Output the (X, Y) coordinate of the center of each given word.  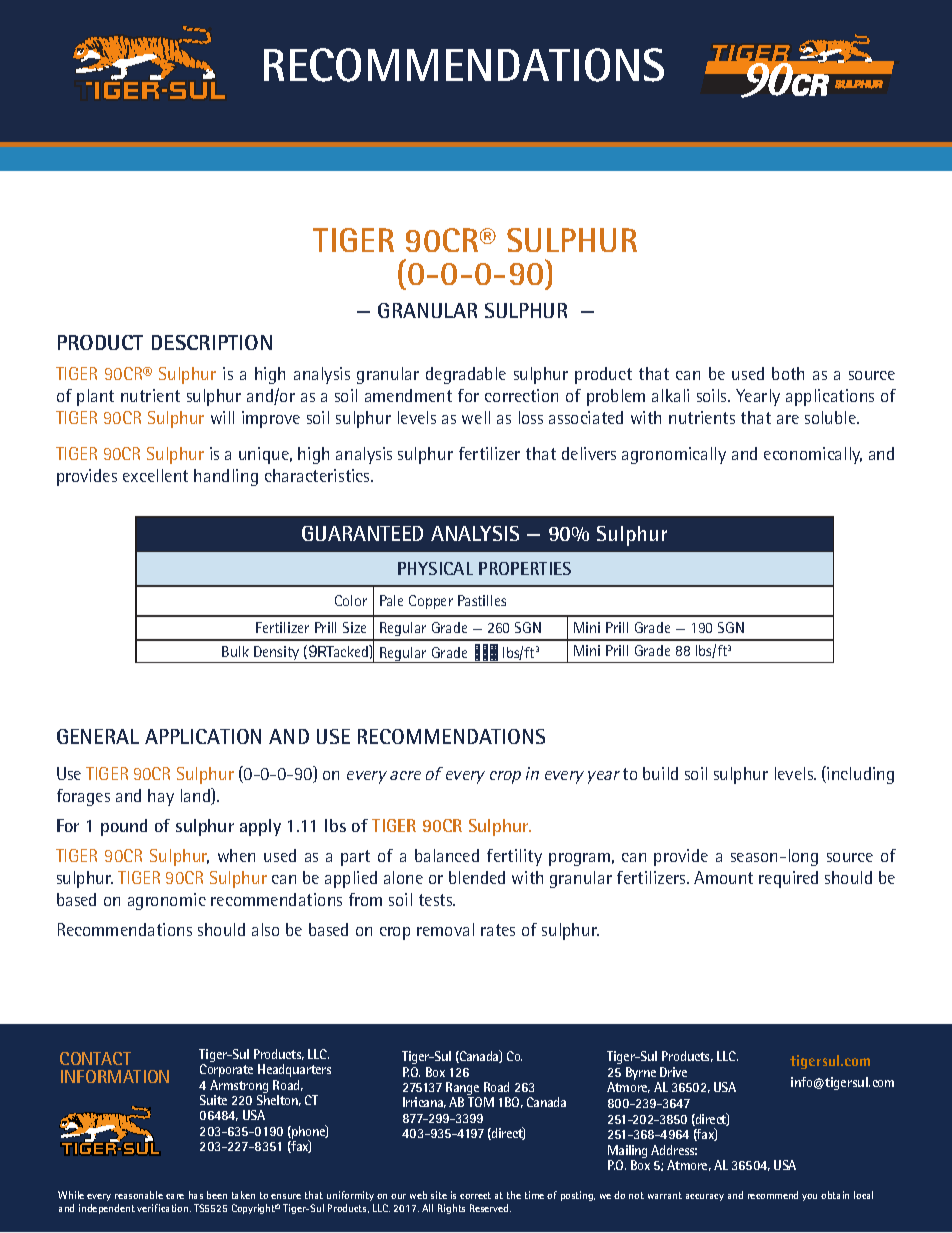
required (788, 879)
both (788, 373)
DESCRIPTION (212, 342)
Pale (391, 600)
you (809, 1197)
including (860, 775)
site (439, 1195)
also (265, 929)
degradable (466, 375)
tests (437, 900)
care (175, 1196)
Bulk (235, 651)
